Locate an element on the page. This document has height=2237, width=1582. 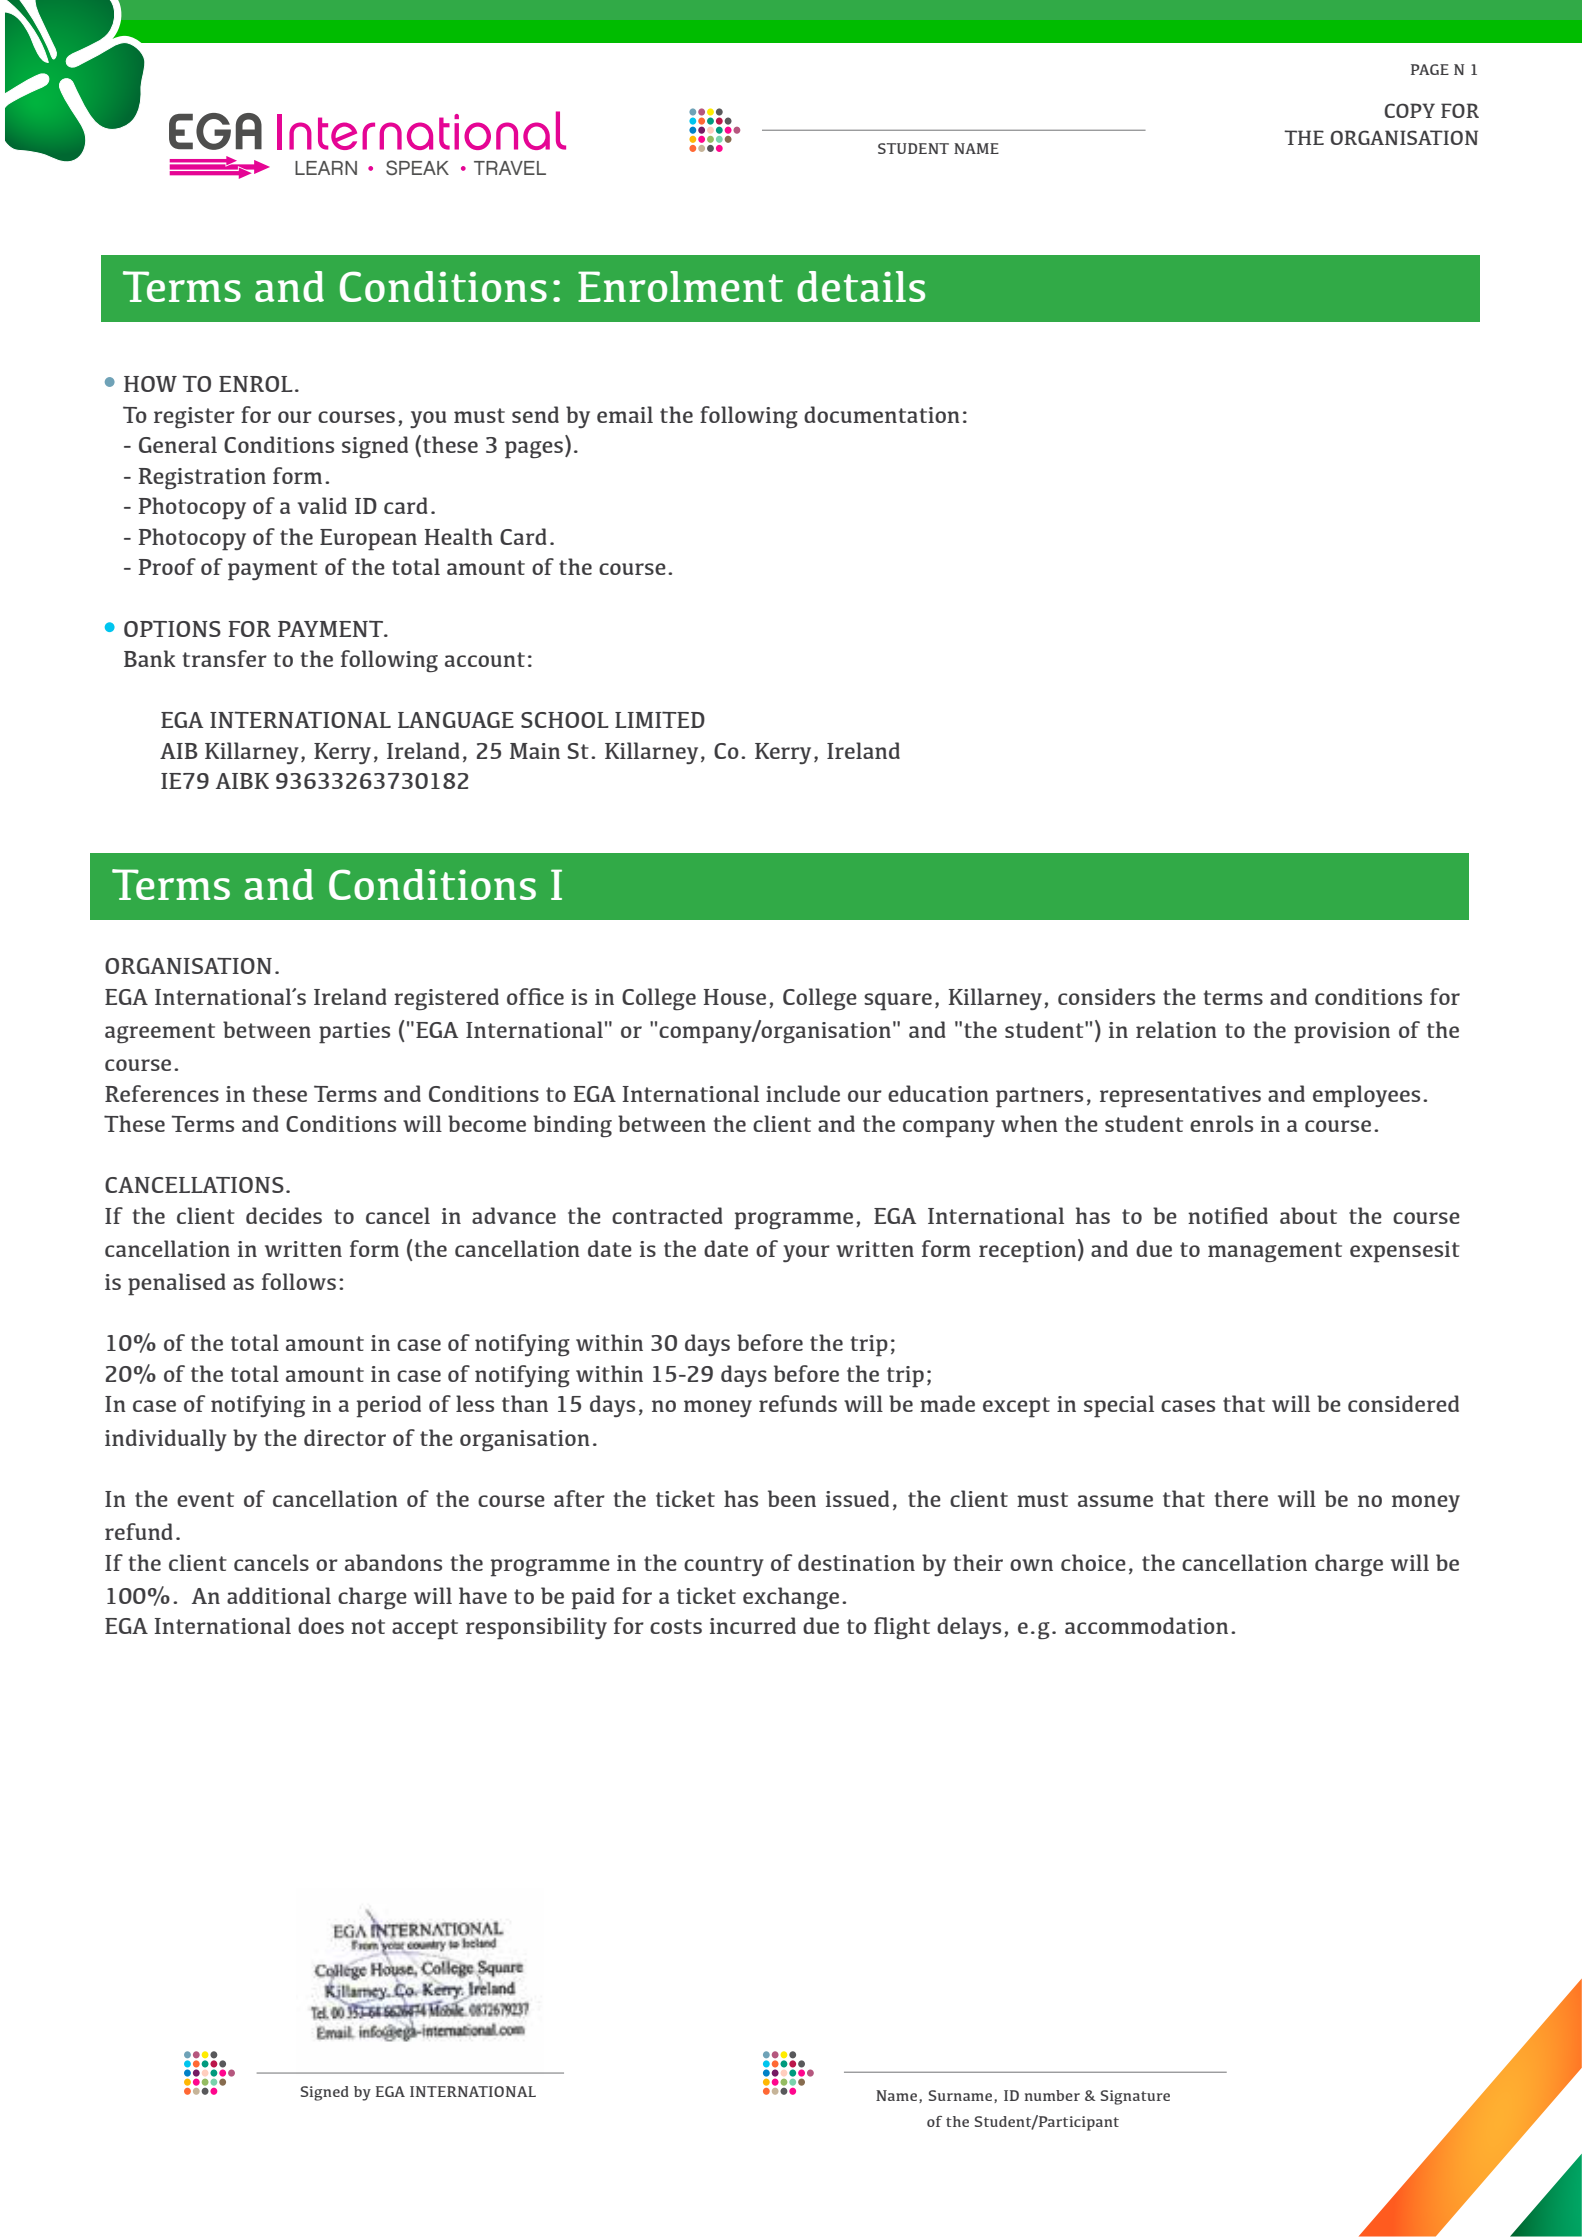
there is located at coordinates (1241, 1498).
